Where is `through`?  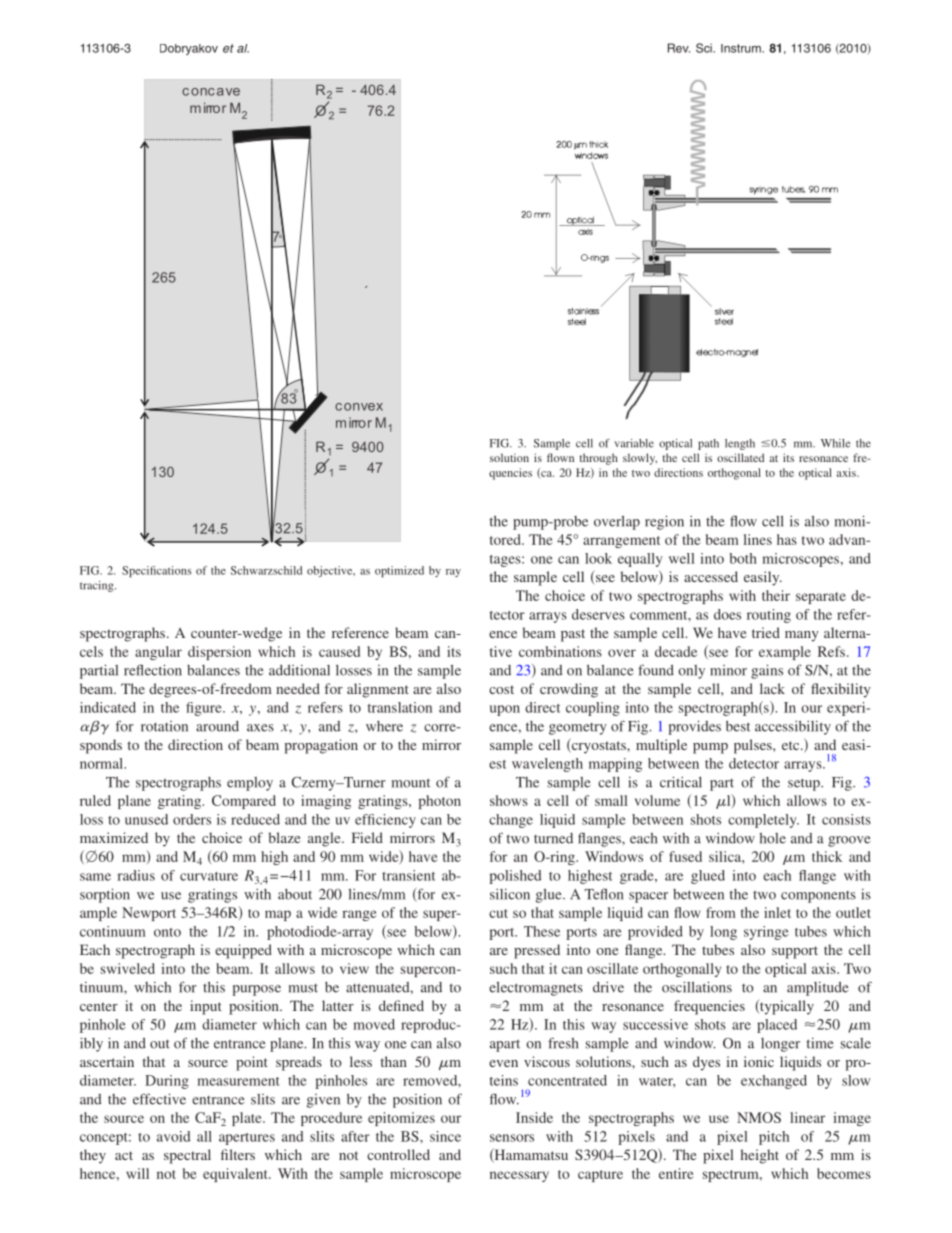
through is located at coordinates (598, 459).
